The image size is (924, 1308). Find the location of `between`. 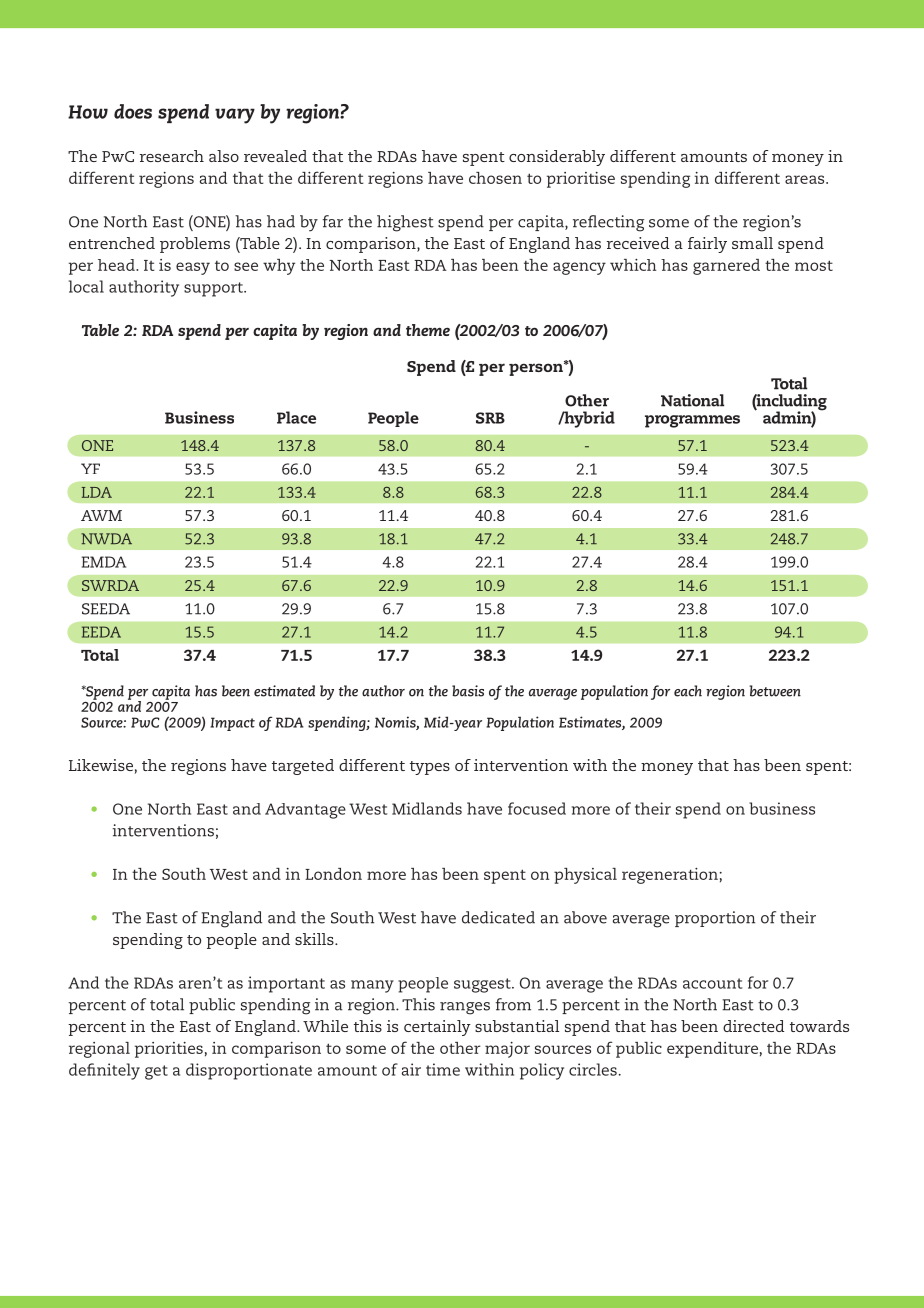

between is located at coordinates (775, 691).
